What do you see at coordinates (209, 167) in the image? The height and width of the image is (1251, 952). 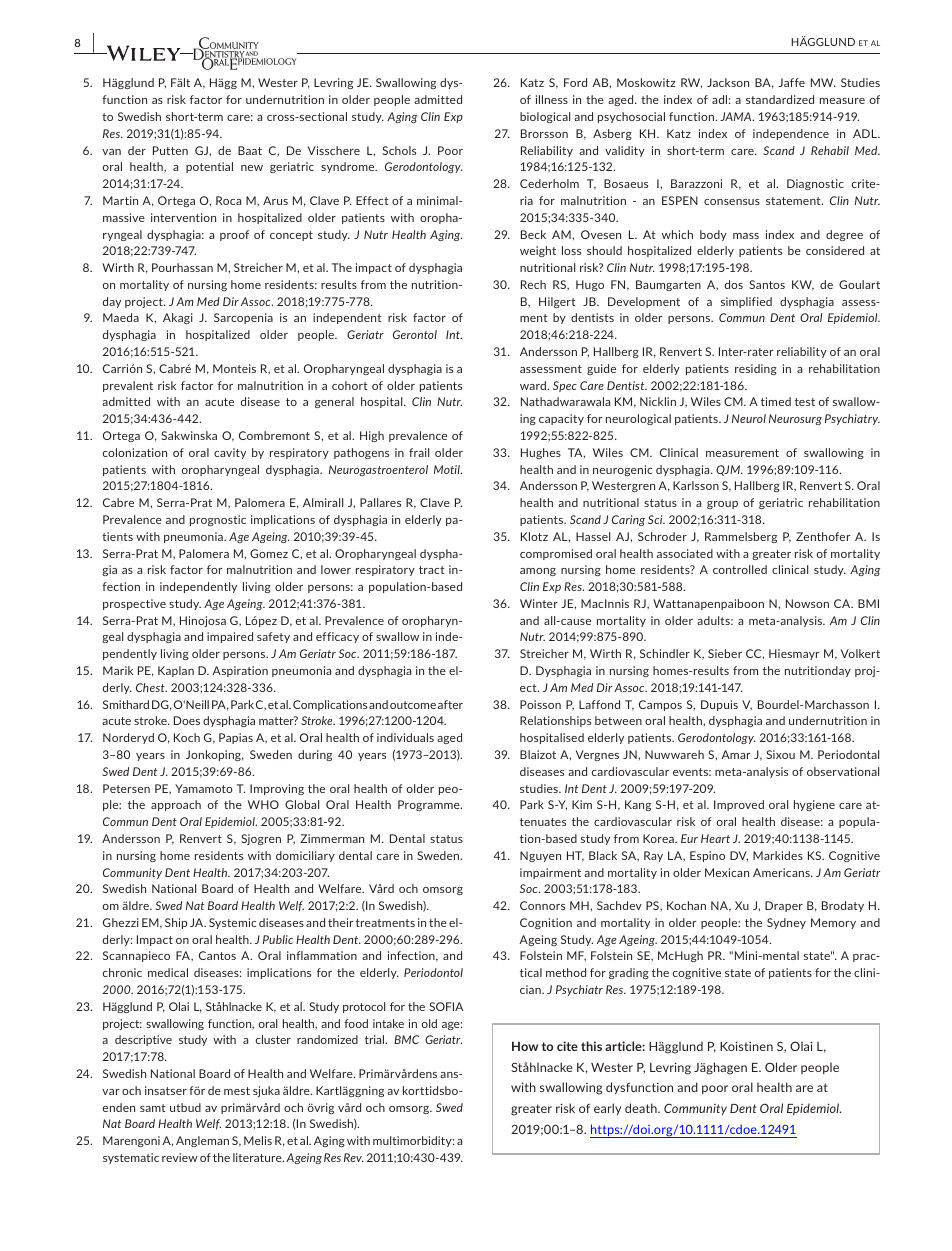 I see `potential` at bounding box center [209, 167].
